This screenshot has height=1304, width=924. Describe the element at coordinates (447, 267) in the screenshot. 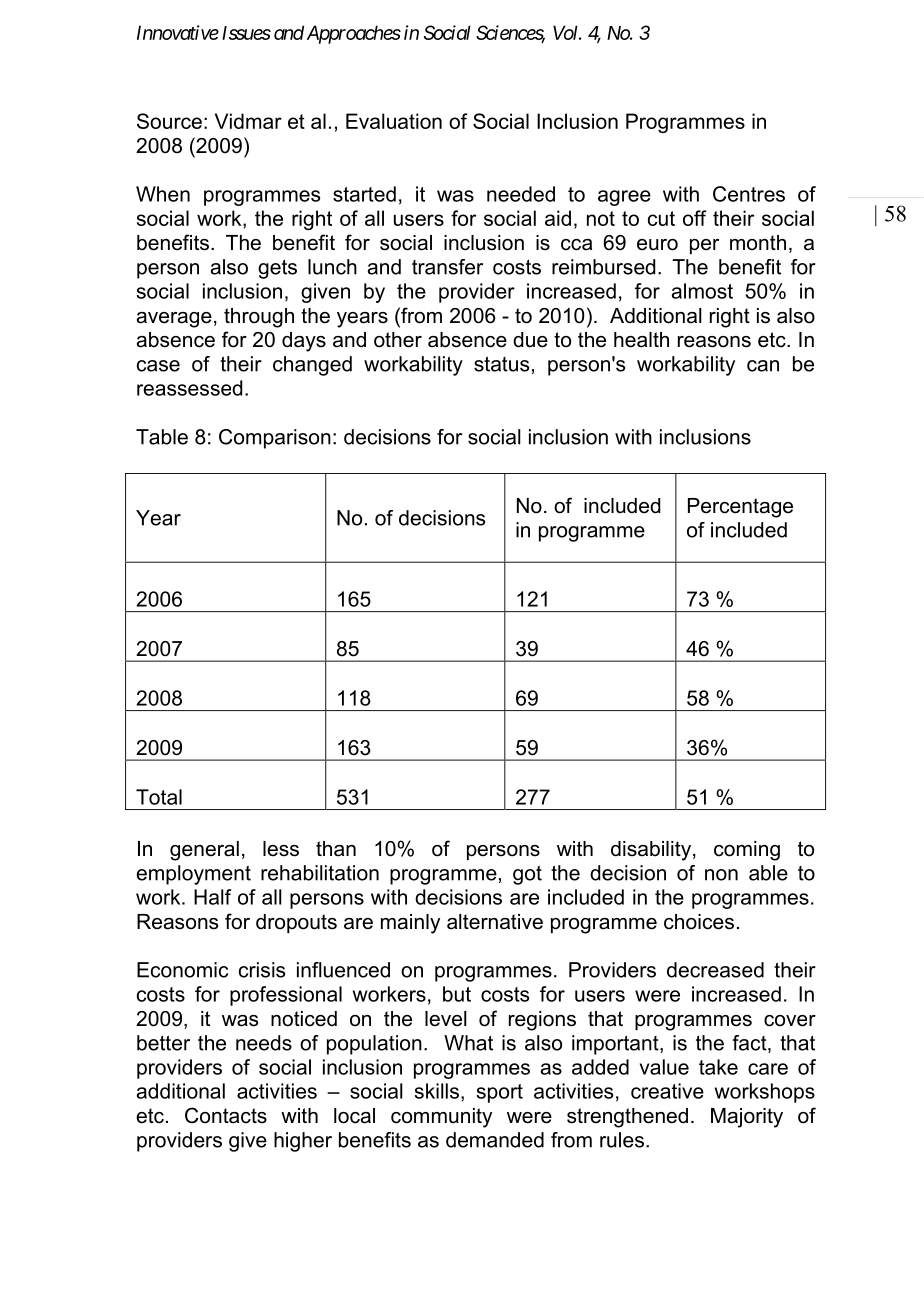

I see `transfer` at that location.
